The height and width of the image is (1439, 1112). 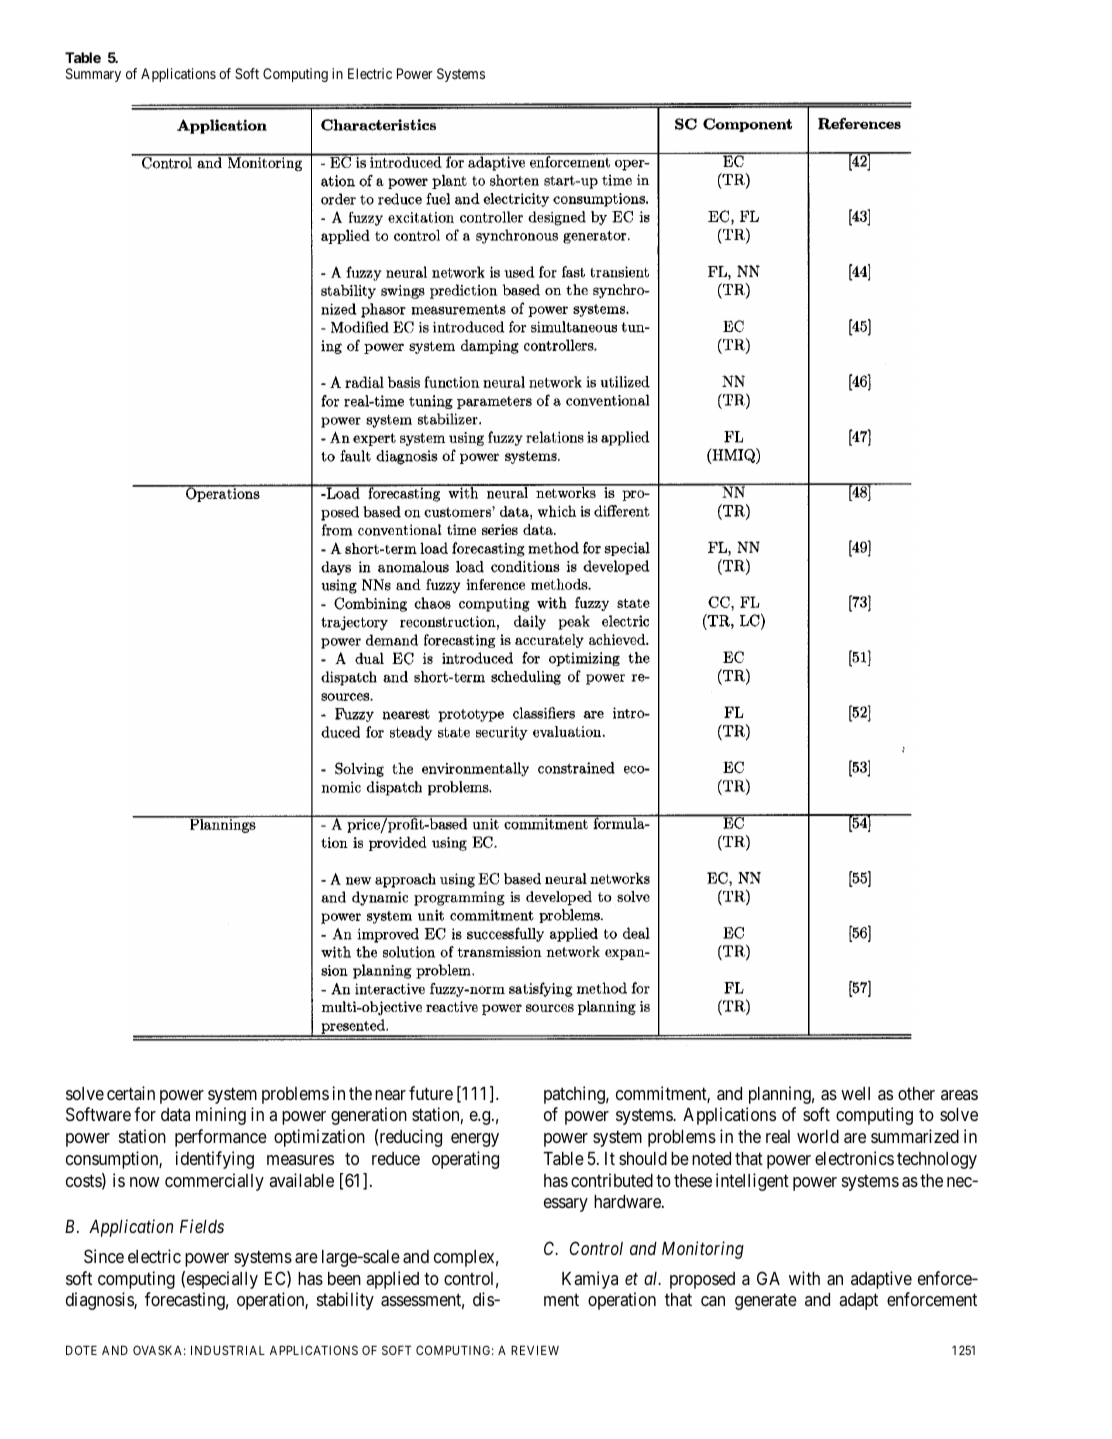 What do you see at coordinates (855, 1093) in the image?
I see `well` at bounding box center [855, 1093].
